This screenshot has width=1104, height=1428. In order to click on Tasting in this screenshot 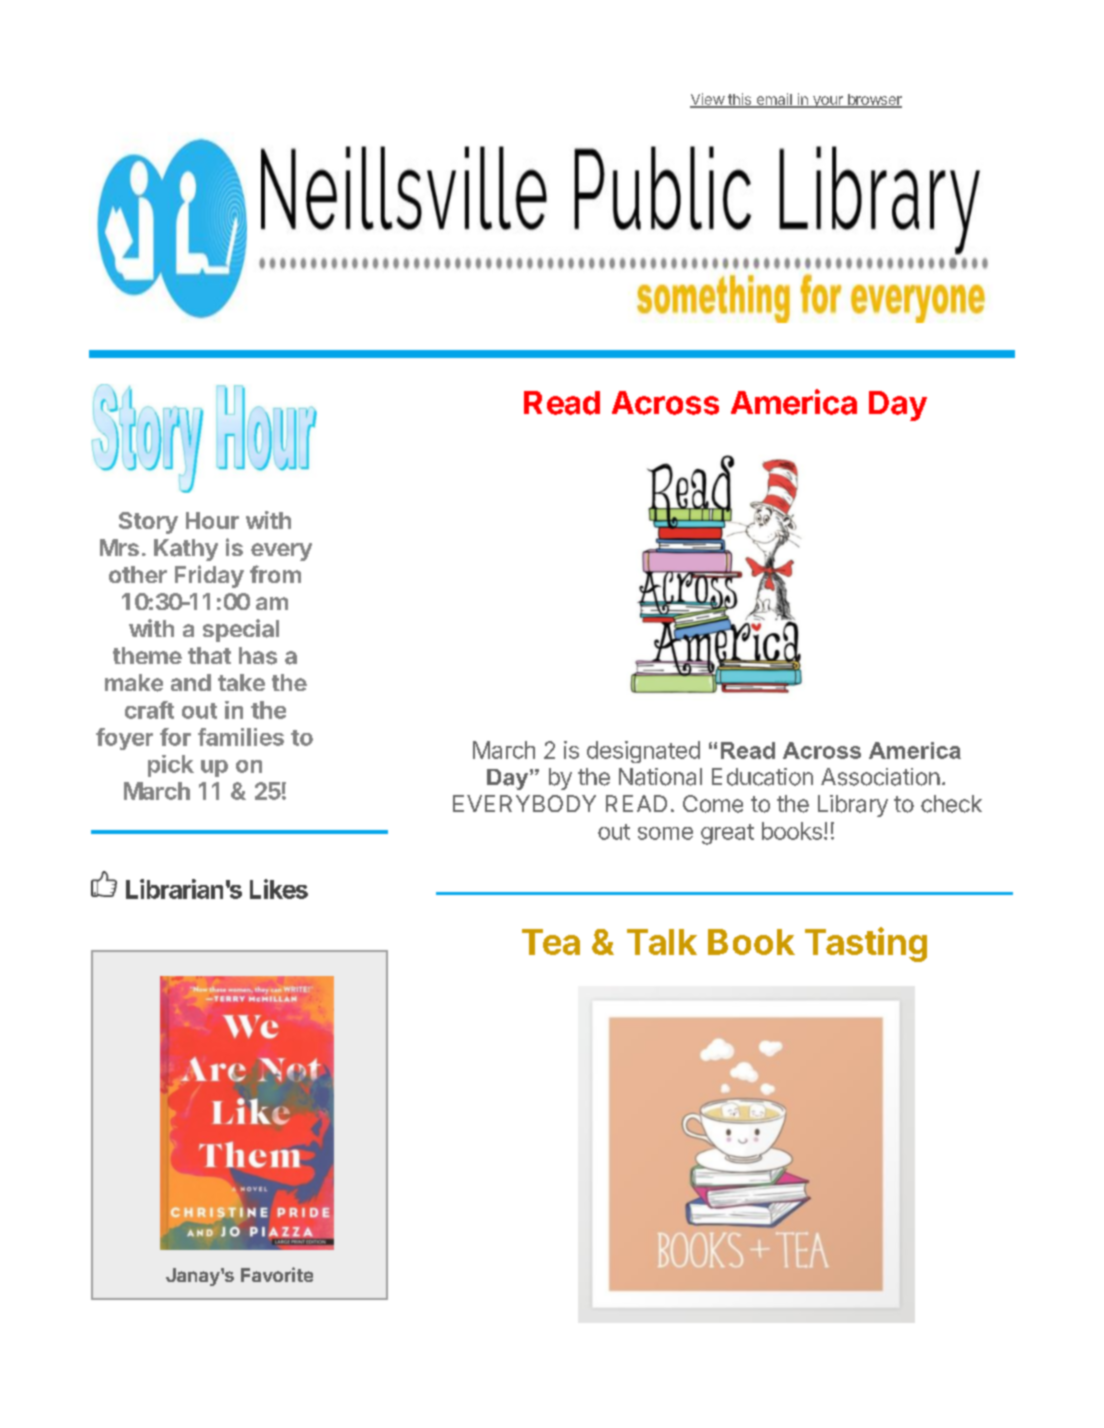, I will do `click(866, 944)`.
